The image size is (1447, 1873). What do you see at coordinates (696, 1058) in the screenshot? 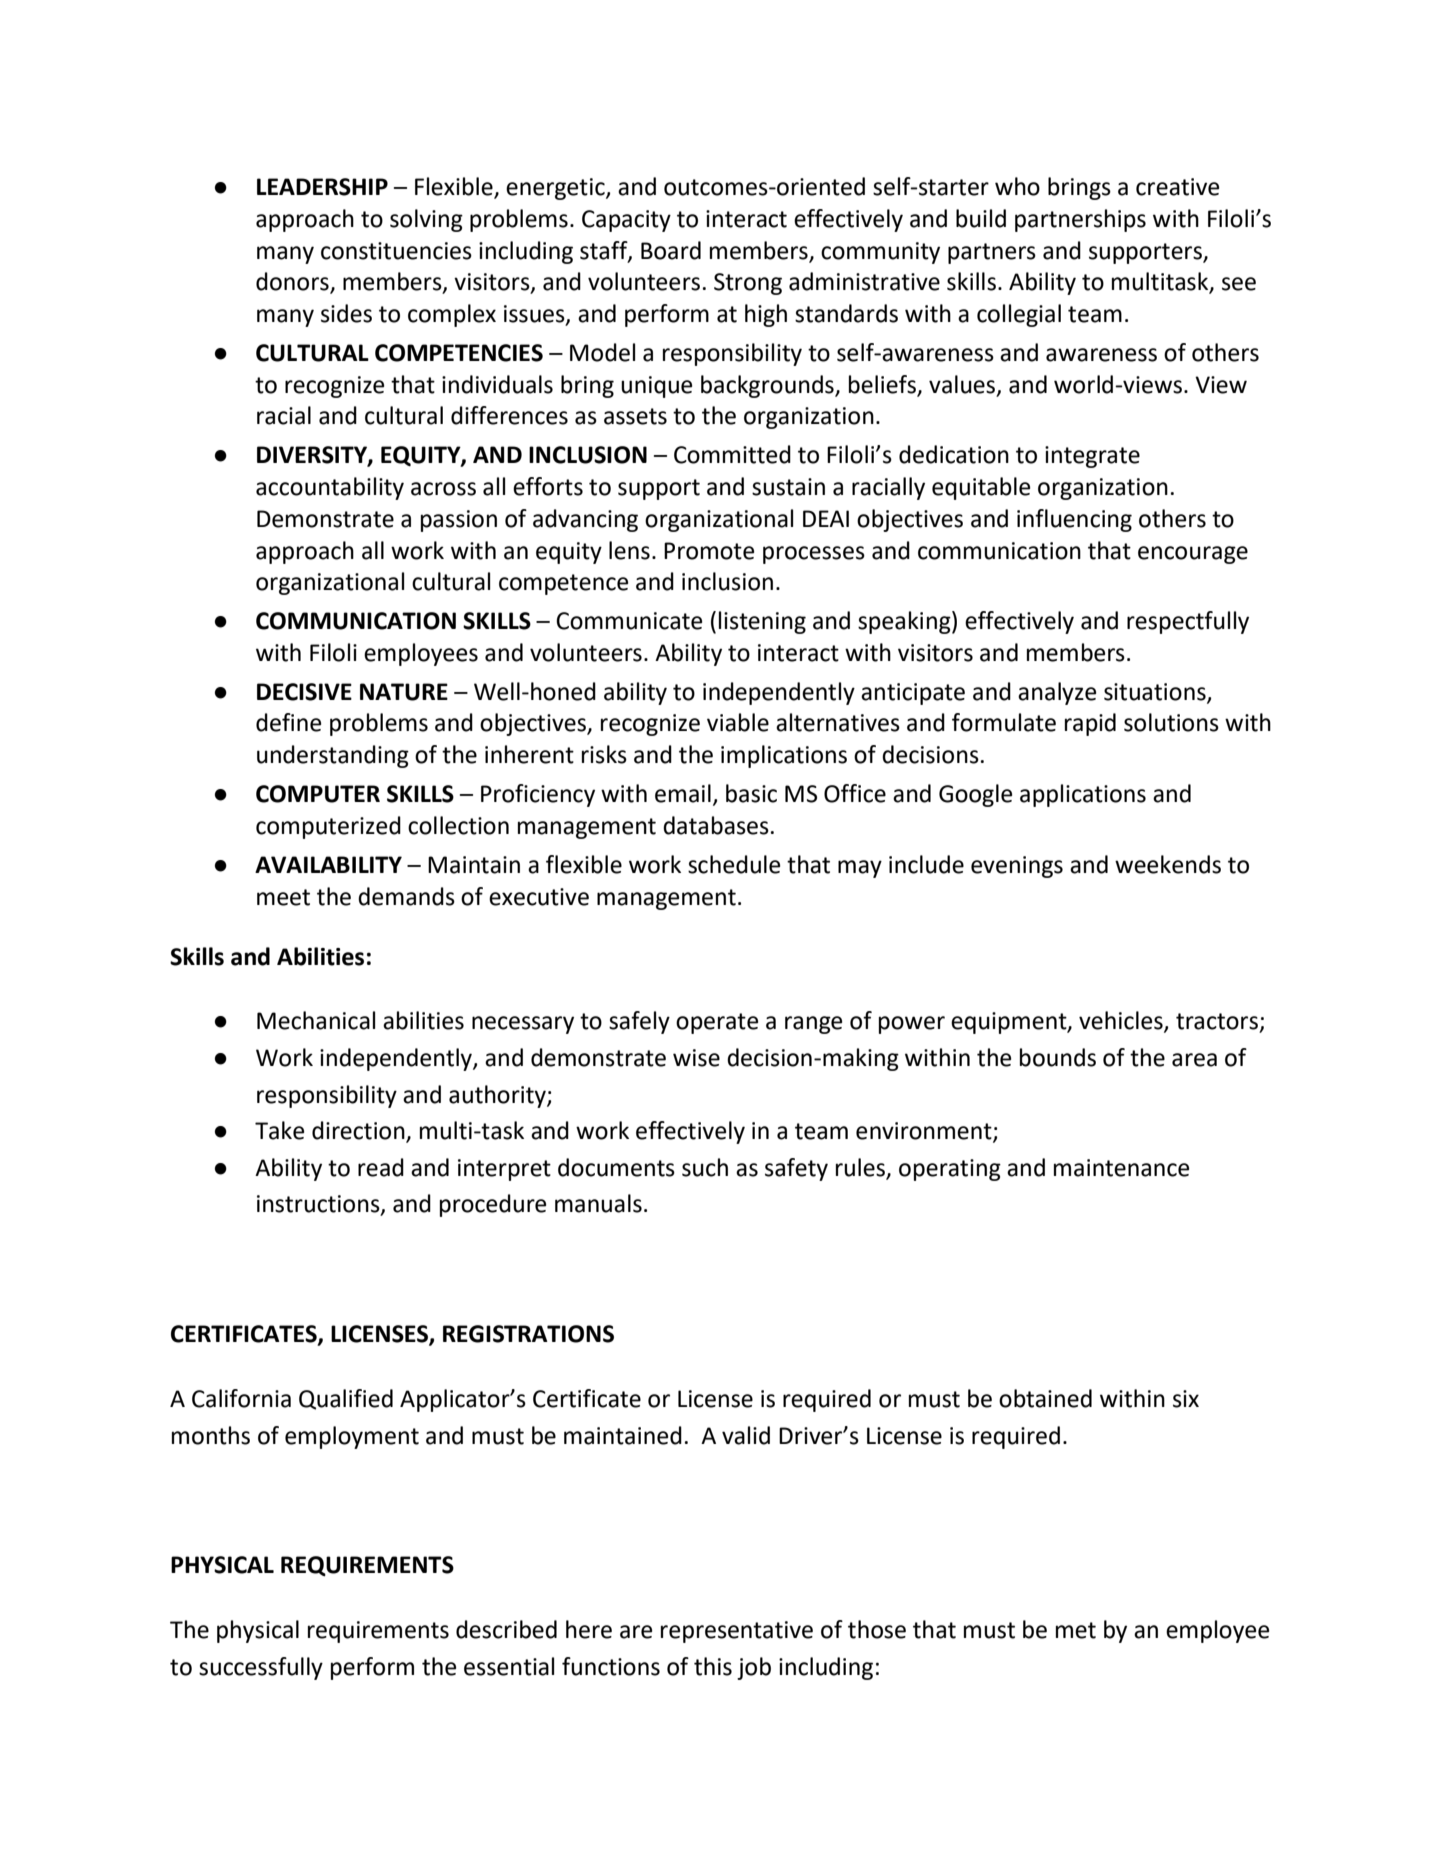
I see `wise` at bounding box center [696, 1058].
